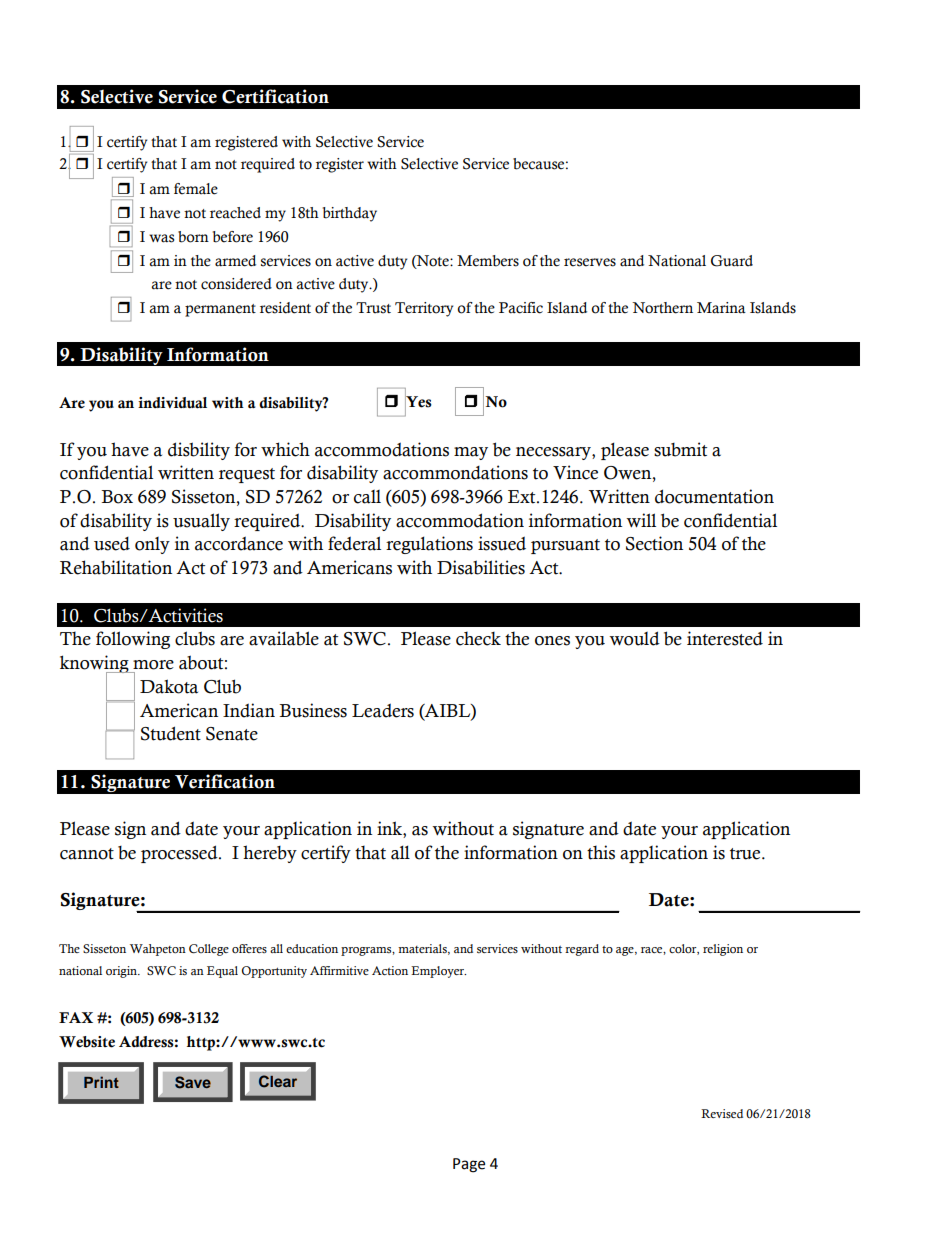 The height and width of the screenshot is (1233, 952). I want to click on Guard, so click(732, 261).
